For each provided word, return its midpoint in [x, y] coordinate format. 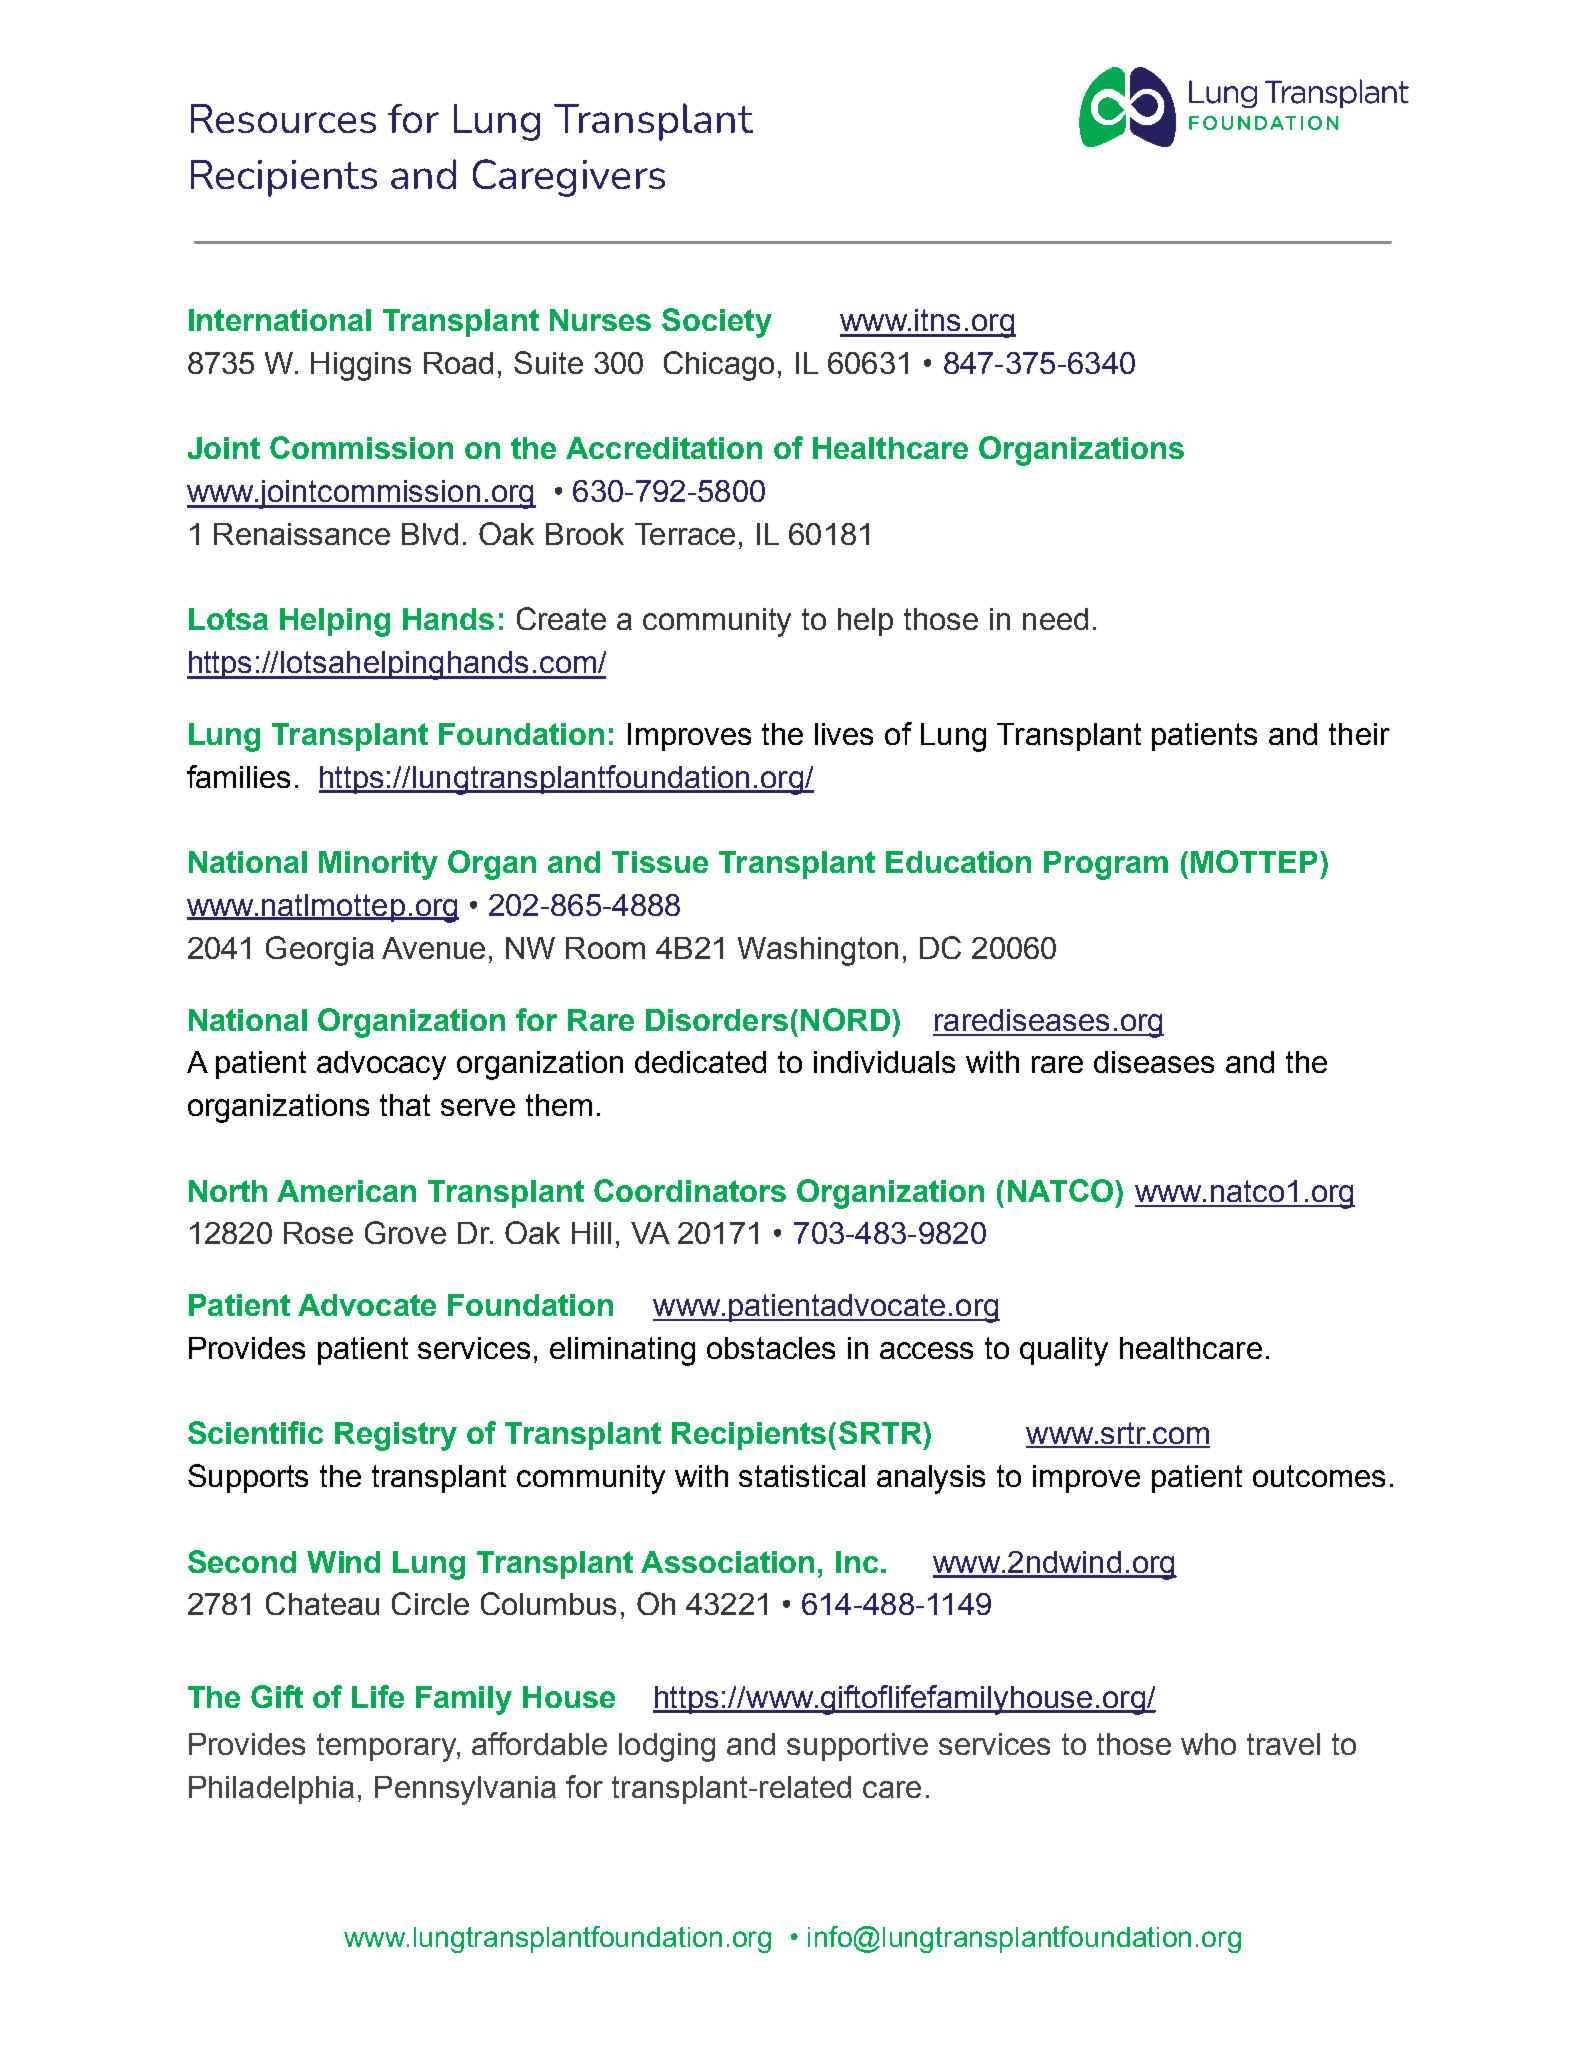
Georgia [320, 951]
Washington [818, 951]
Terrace [685, 534]
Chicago [719, 366]
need [1055, 619]
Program [1106, 865]
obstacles [771, 1348]
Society [717, 323]
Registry [396, 1436]
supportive [857, 1747]
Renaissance [302, 534]
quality [1064, 1351]
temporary [387, 1747]
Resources [283, 118]
